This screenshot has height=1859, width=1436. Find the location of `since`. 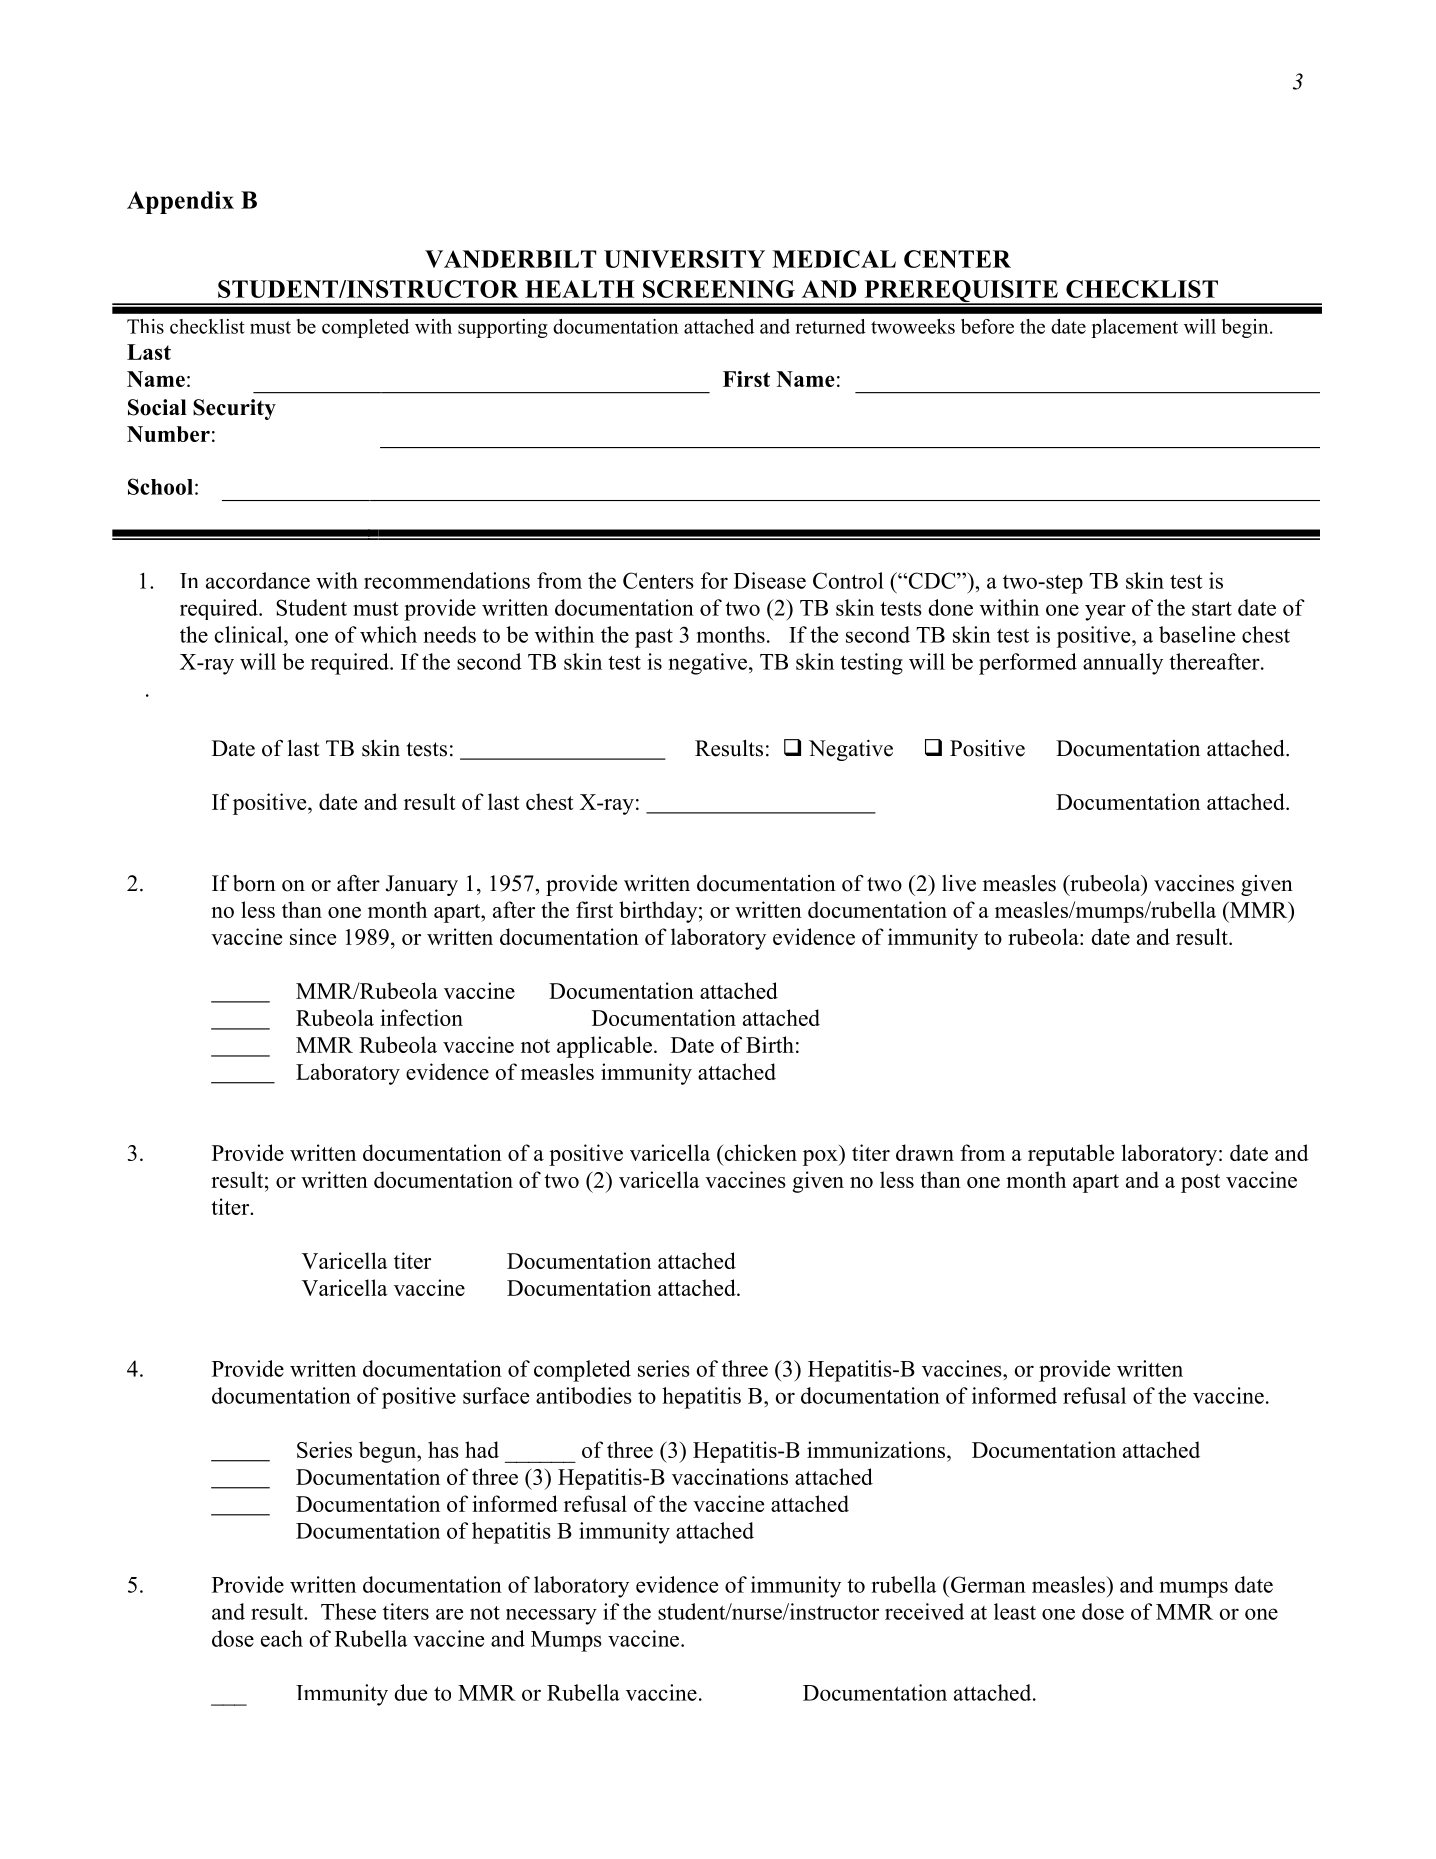

since is located at coordinates (313, 936).
